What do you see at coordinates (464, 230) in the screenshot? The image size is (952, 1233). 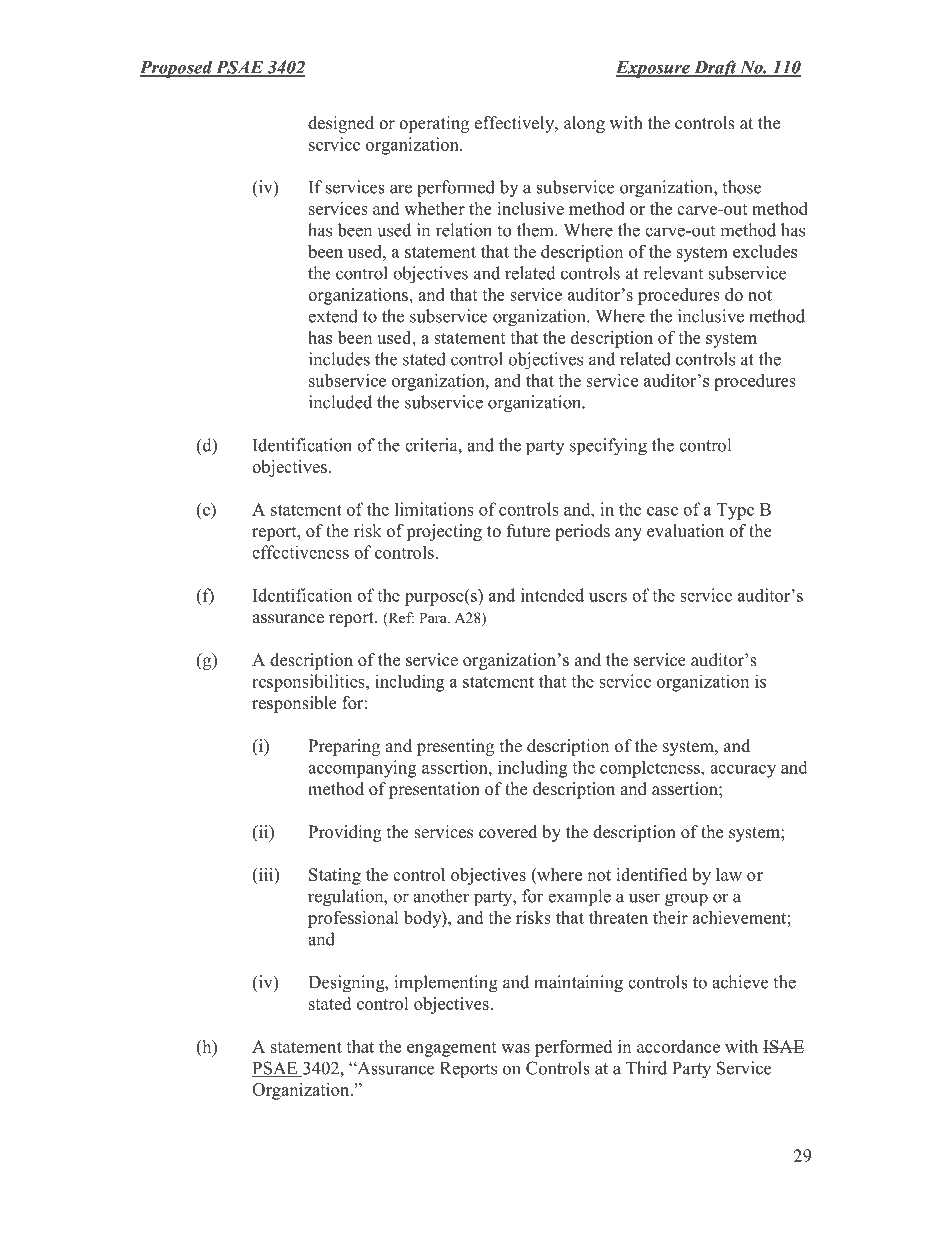 I see `relation` at bounding box center [464, 230].
